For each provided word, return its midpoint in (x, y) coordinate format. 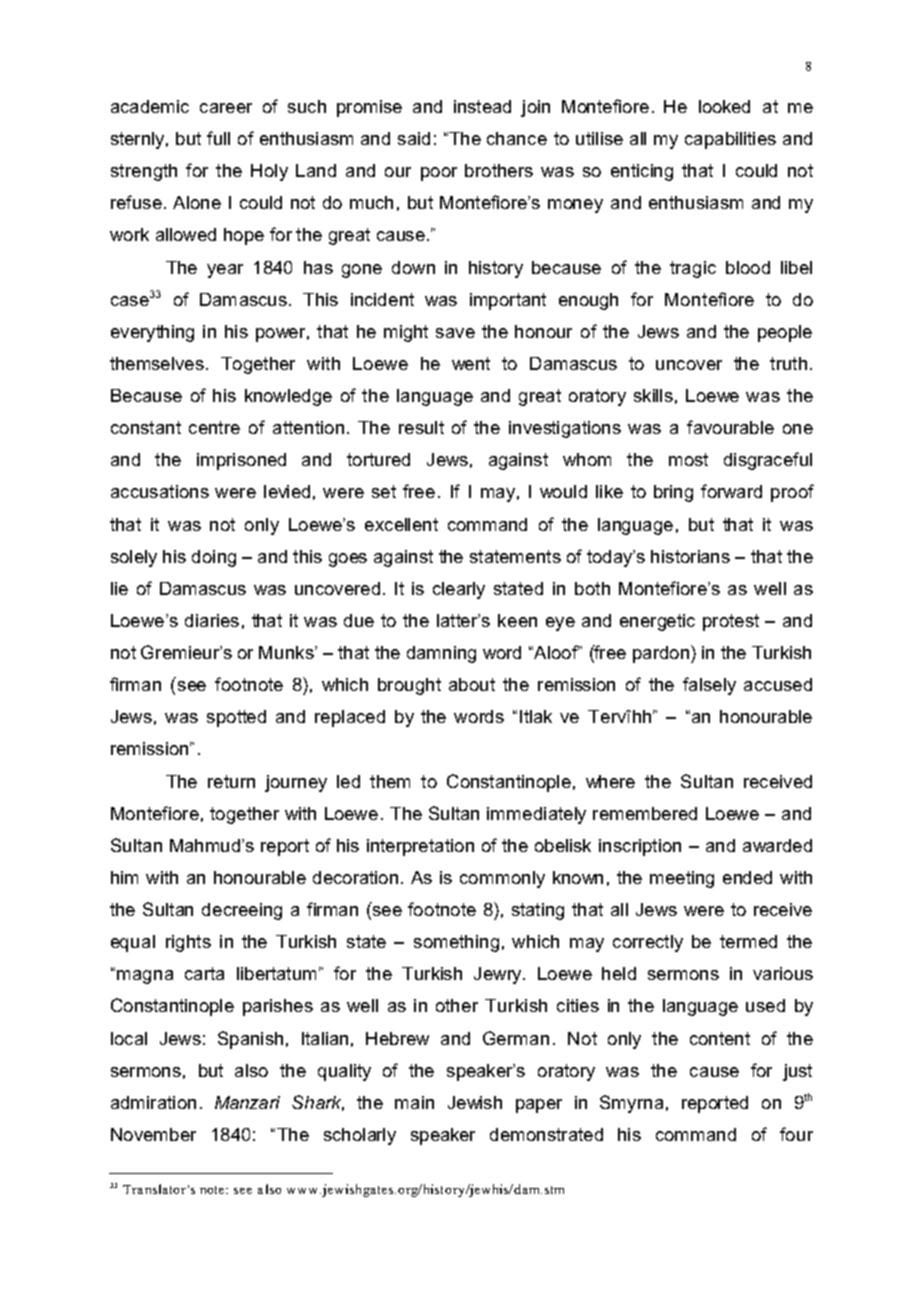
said (414, 138)
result (421, 427)
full (218, 138)
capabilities (730, 140)
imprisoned (241, 461)
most (688, 459)
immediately (536, 815)
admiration (153, 1102)
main (414, 1102)
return (231, 781)
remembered (645, 813)
